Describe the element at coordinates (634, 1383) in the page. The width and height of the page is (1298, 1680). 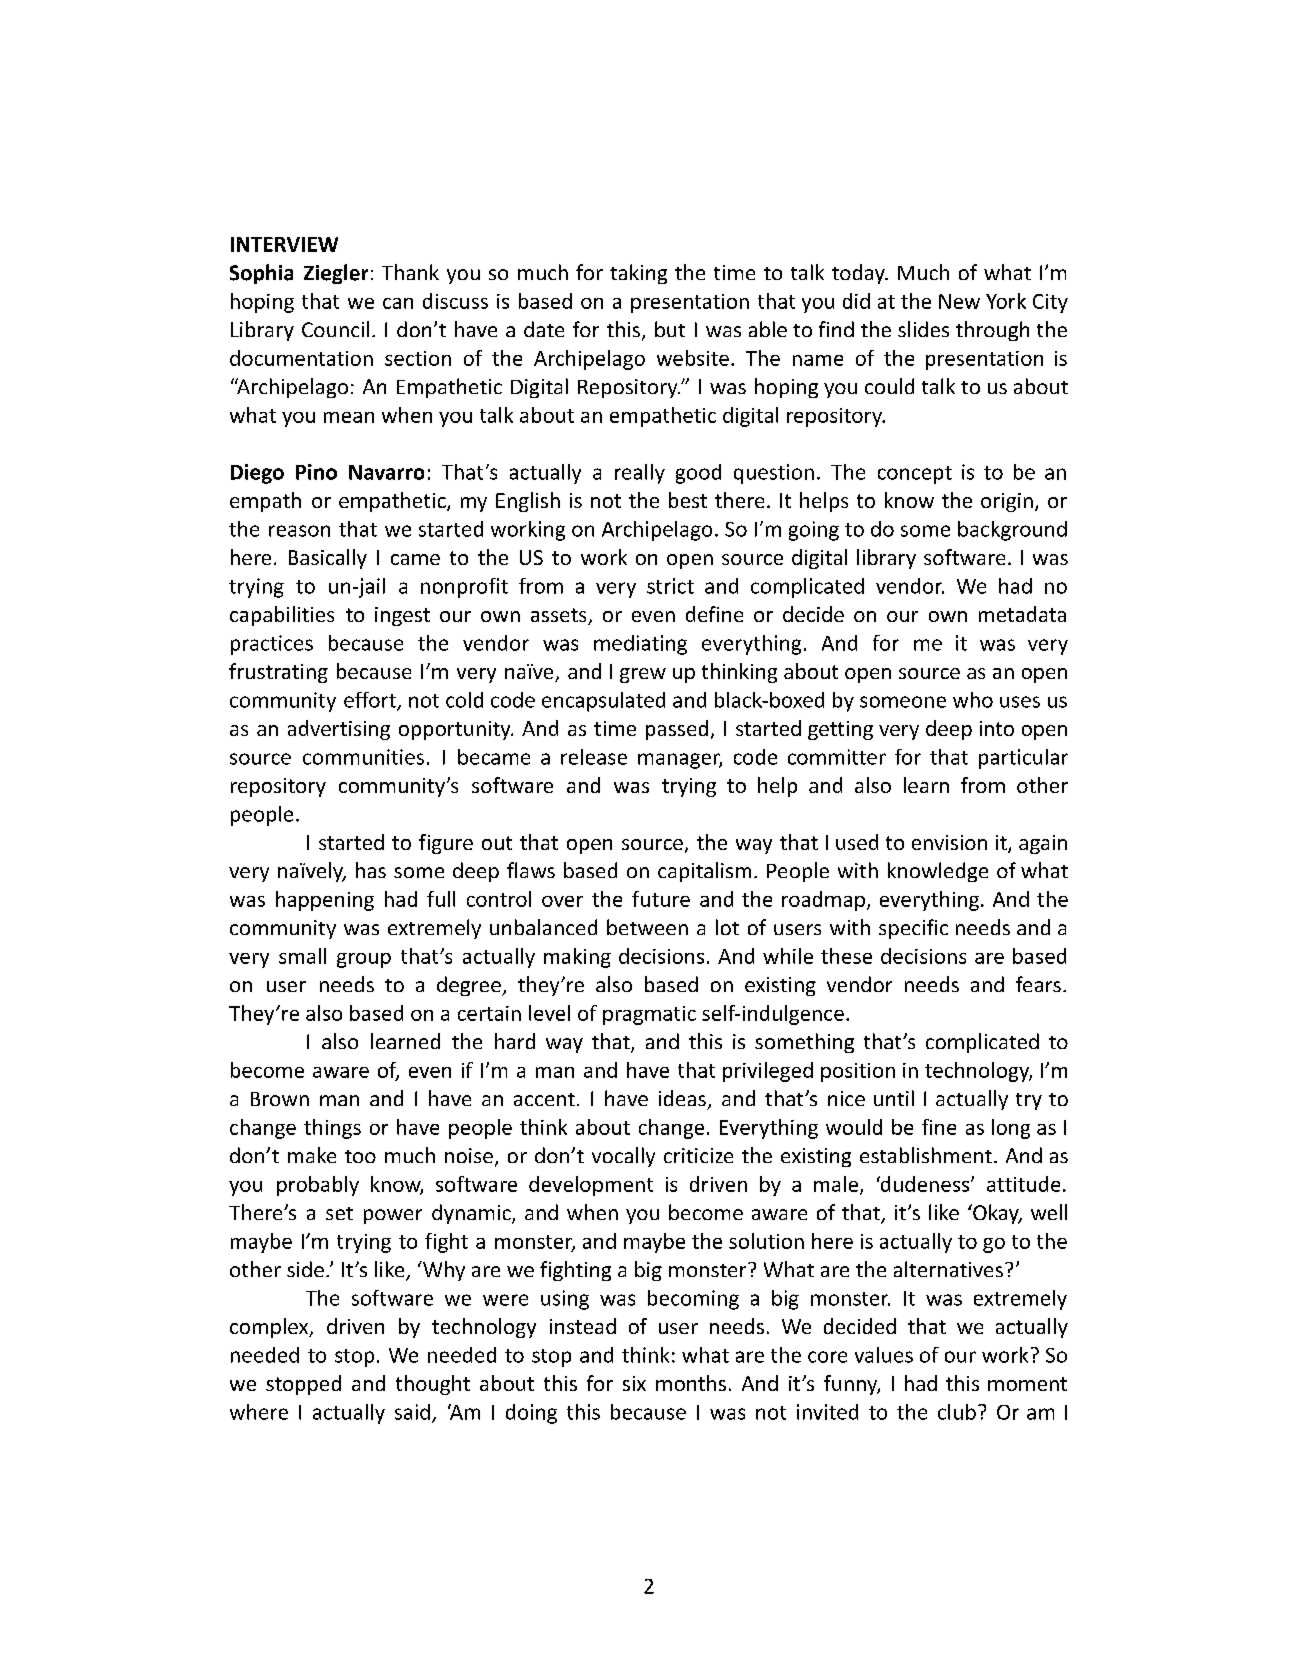
I see `six` at that location.
